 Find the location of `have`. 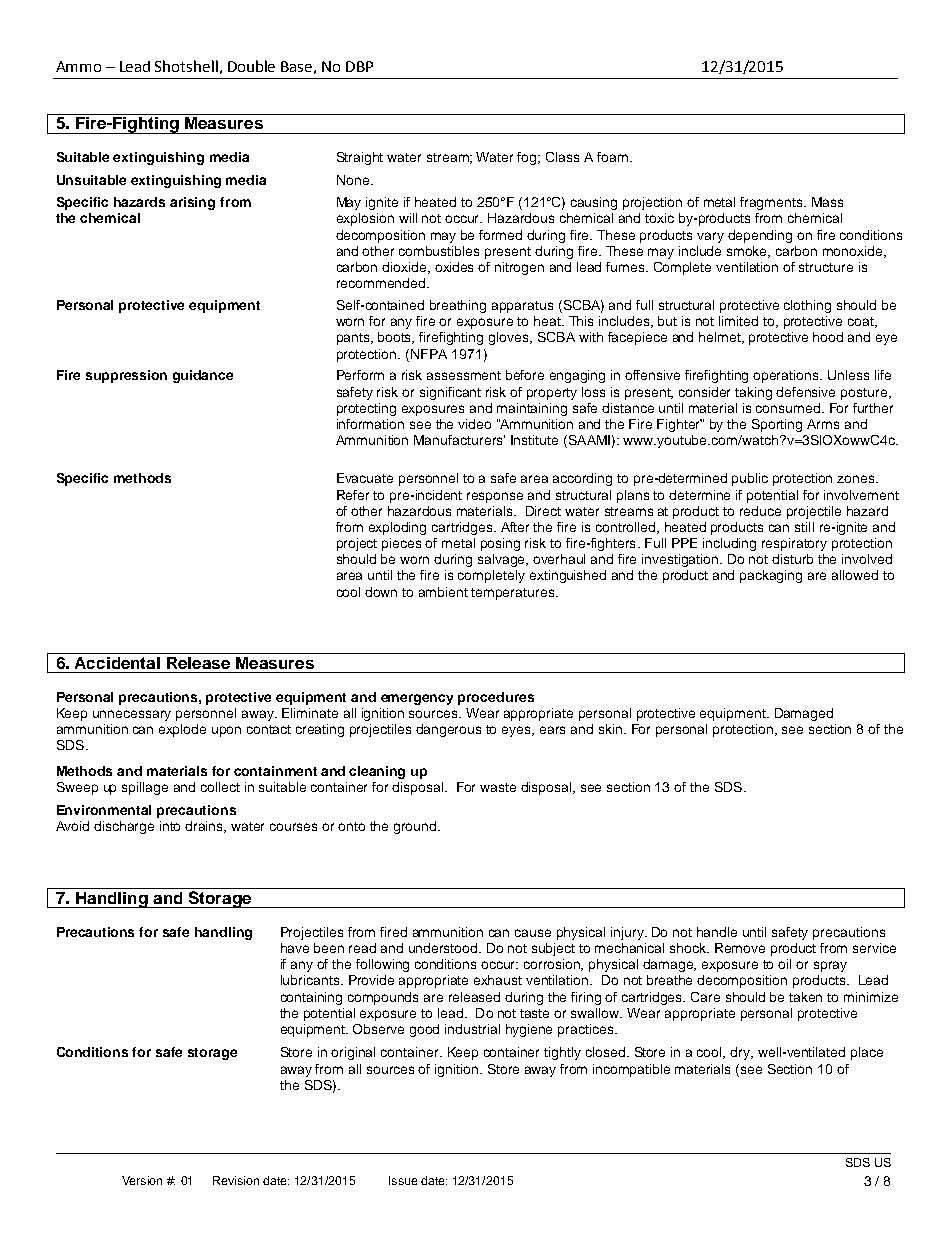

have is located at coordinates (295, 948).
